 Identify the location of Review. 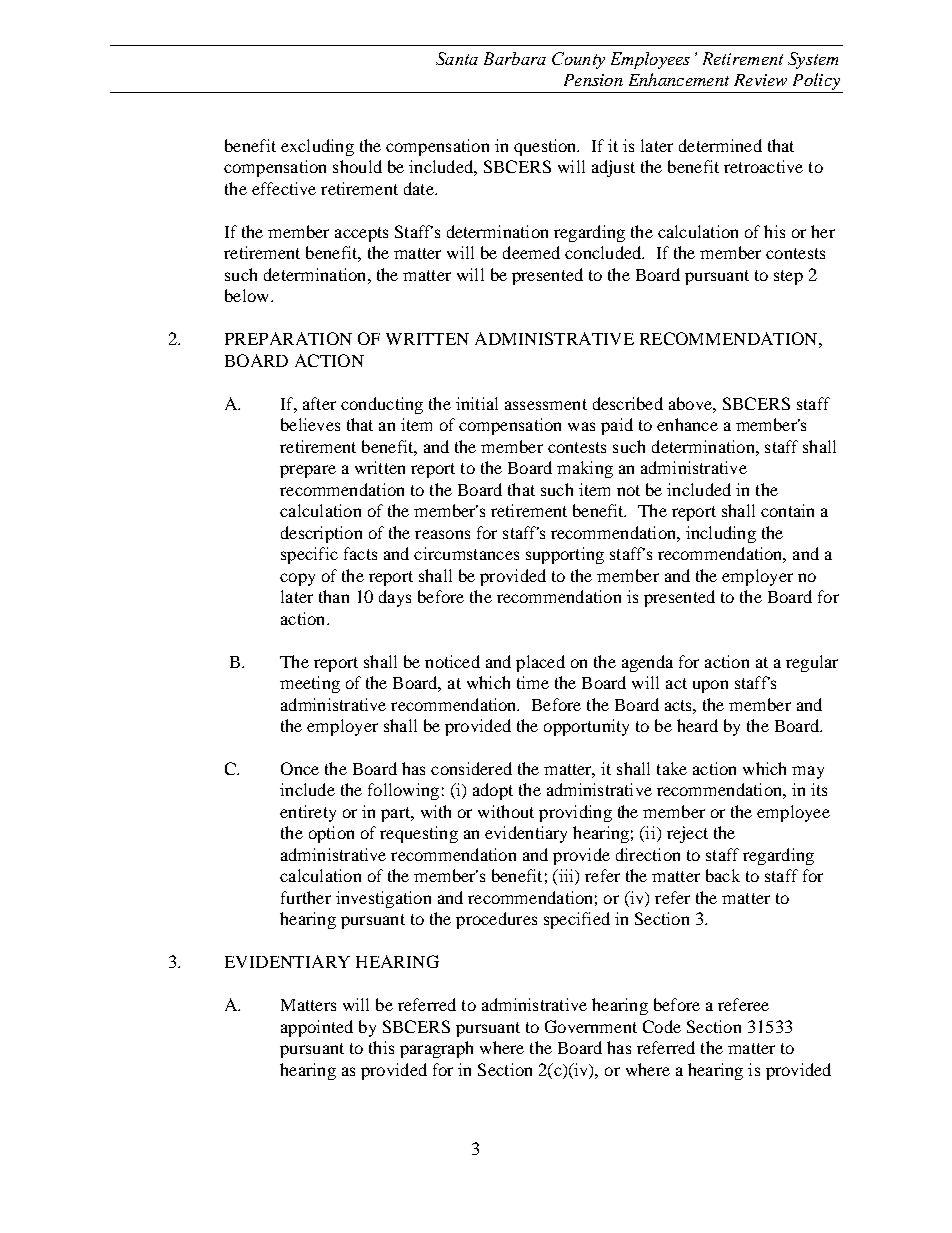
(760, 80).
